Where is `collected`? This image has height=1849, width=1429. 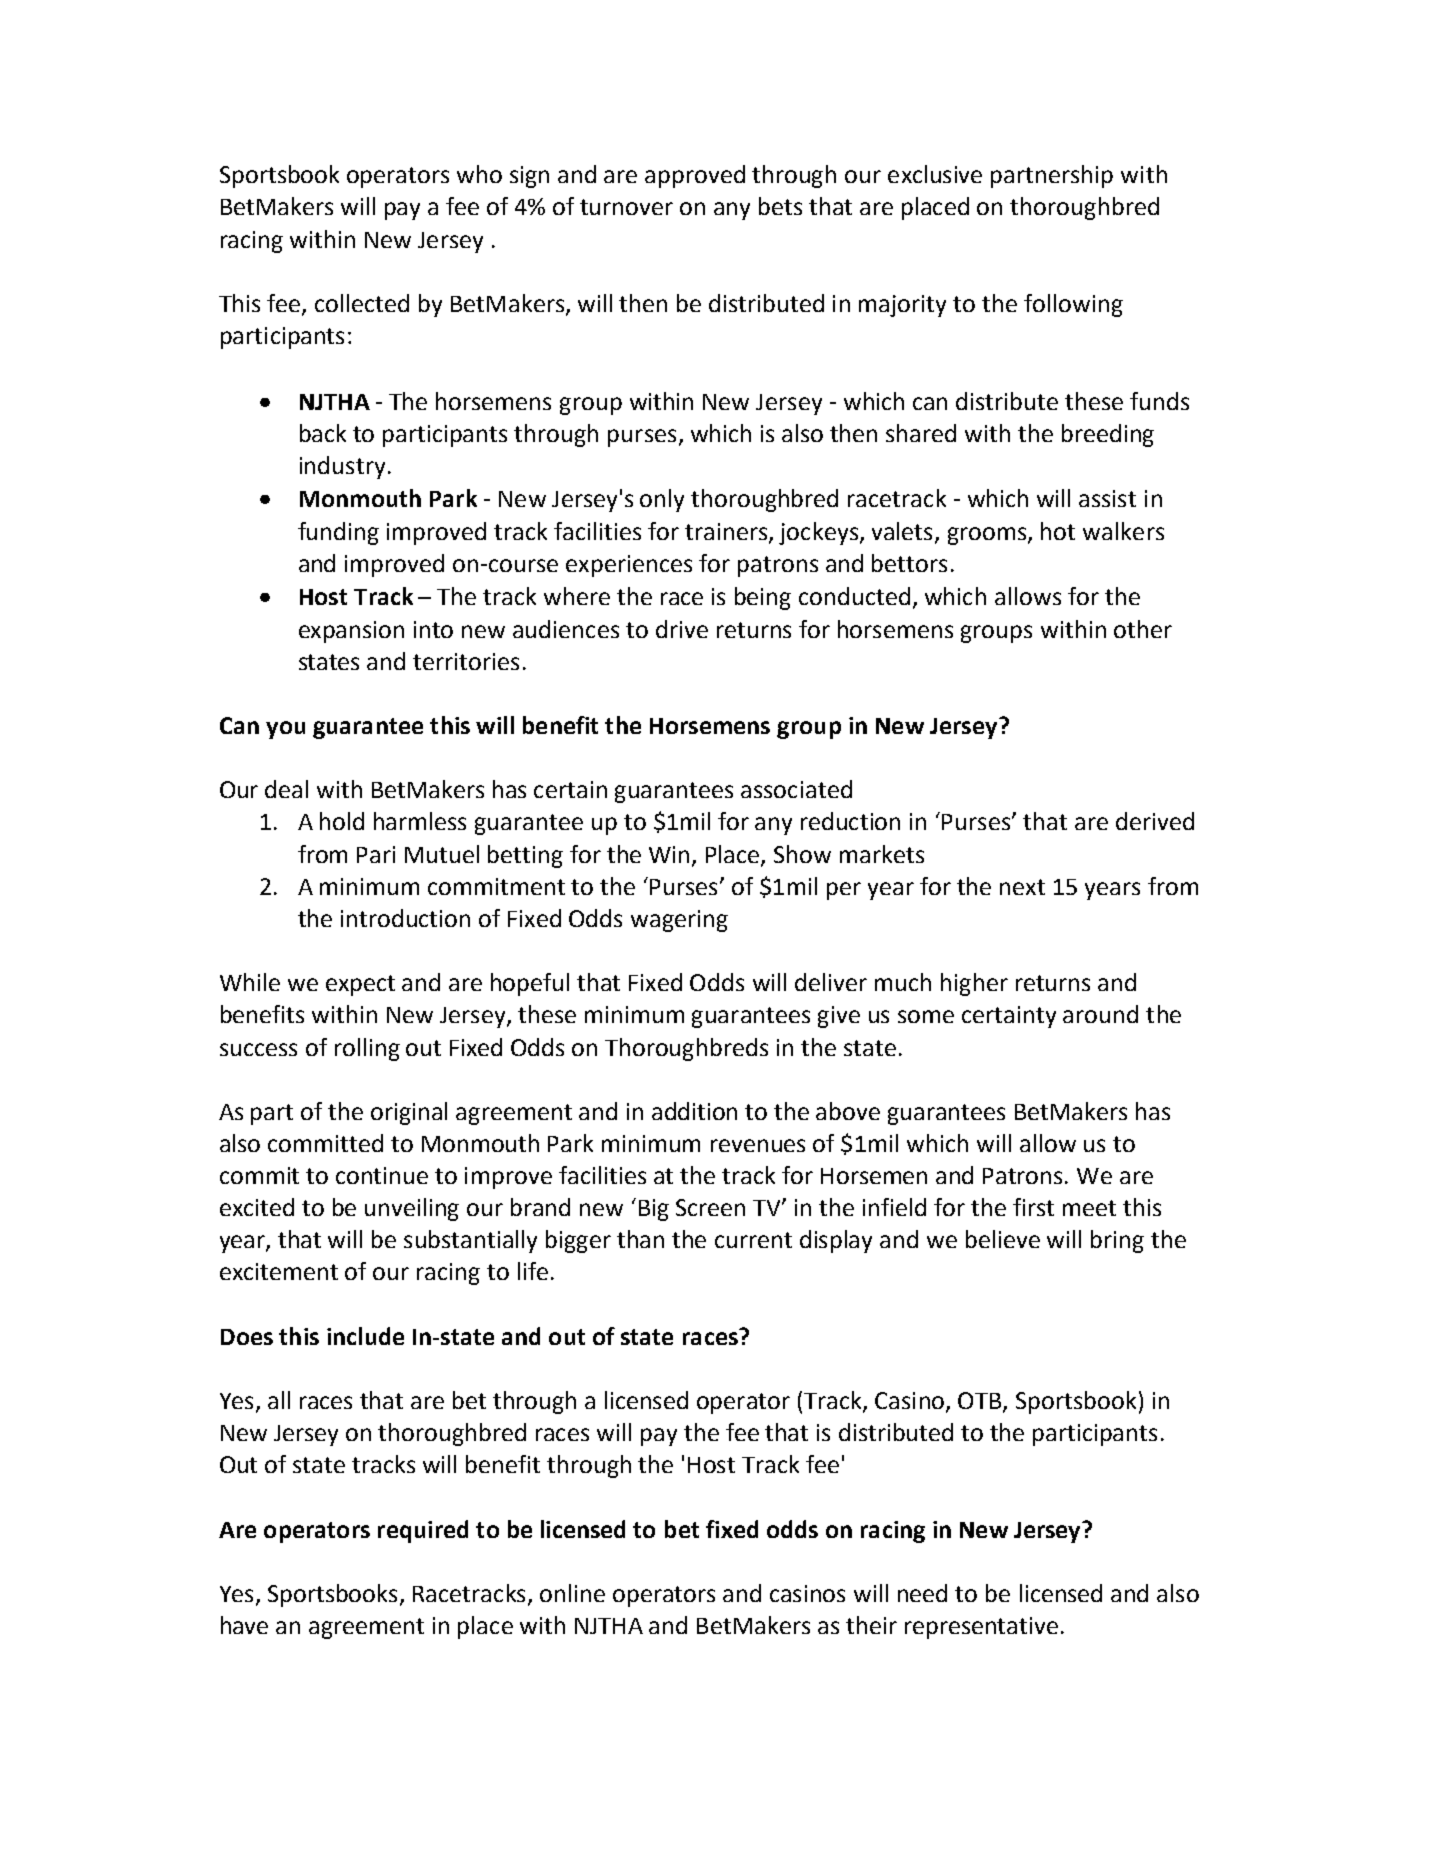 collected is located at coordinates (362, 303).
